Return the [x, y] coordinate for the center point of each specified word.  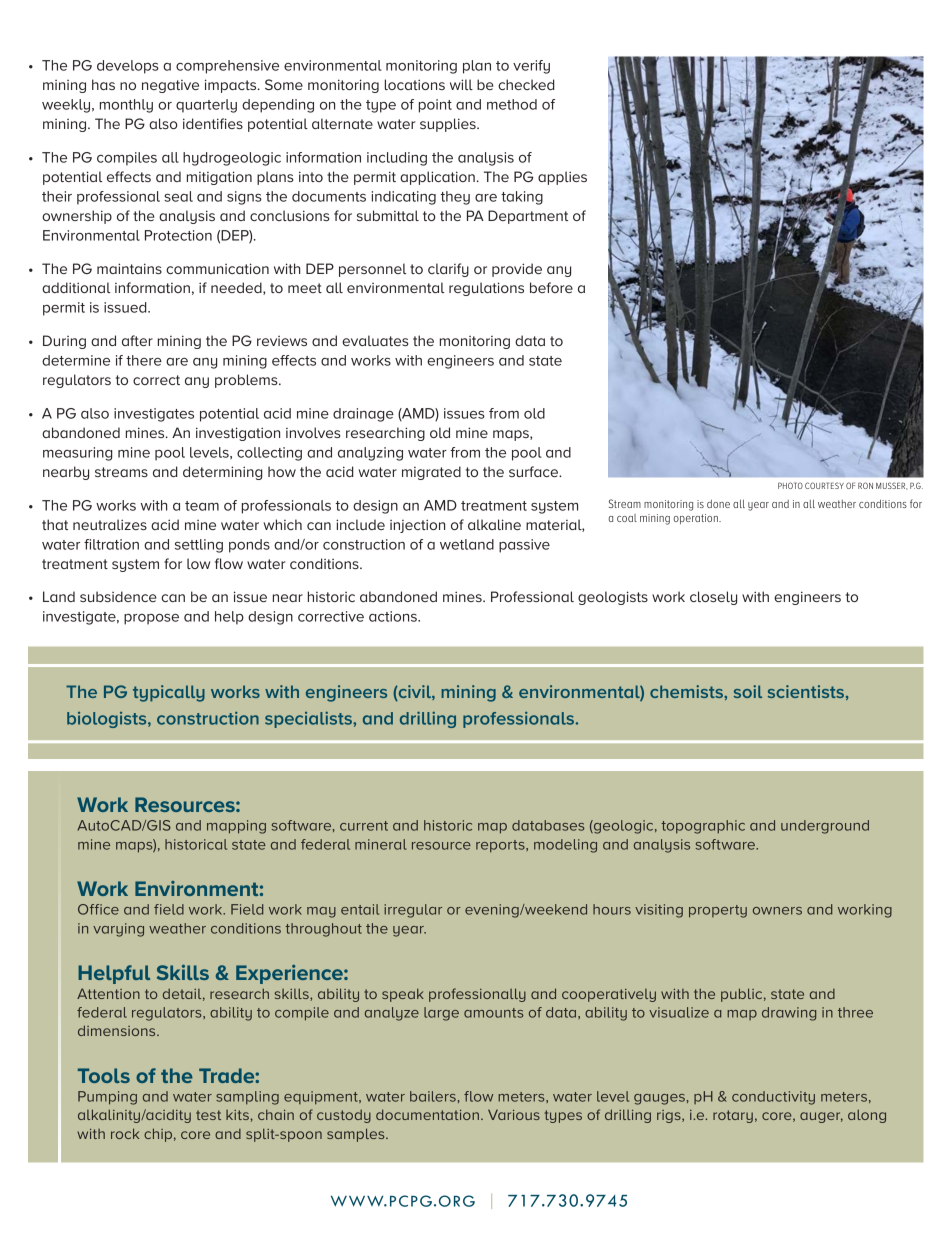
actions [394, 616]
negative [170, 86]
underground [825, 827]
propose [151, 619]
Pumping [107, 1098]
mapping [236, 827]
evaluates [375, 340]
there [144, 360]
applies [562, 178]
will [461, 84]
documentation [427, 1114]
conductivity [773, 1098]
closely [713, 598]
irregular [413, 911]
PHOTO [790, 485]
